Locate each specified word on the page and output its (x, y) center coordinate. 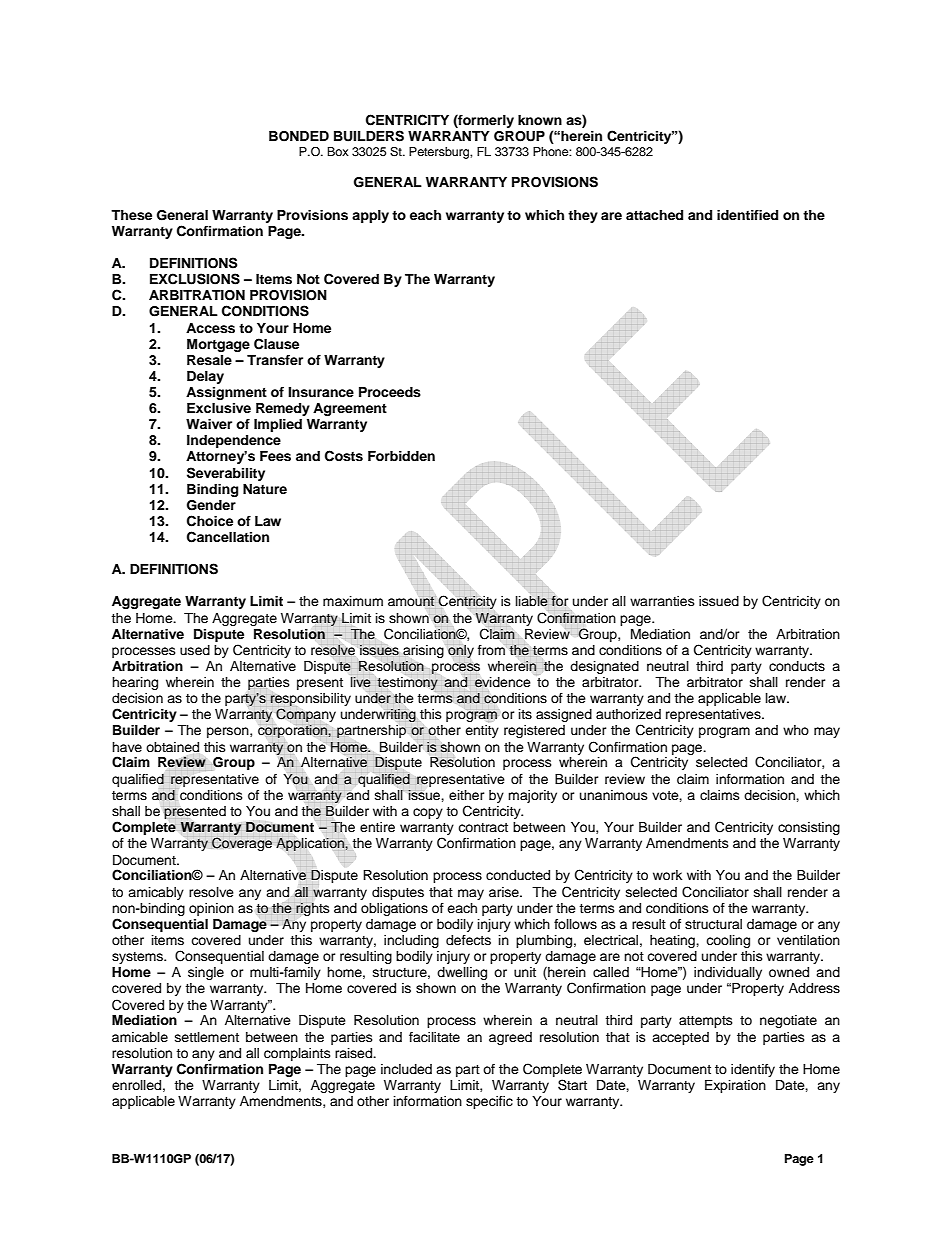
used (195, 650)
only (461, 651)
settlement (207, 1037)
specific (489, 1102)
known (540, 120)
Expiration (735, 1086)
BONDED (299, 136)
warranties (662, 601)
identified (747, 215)
